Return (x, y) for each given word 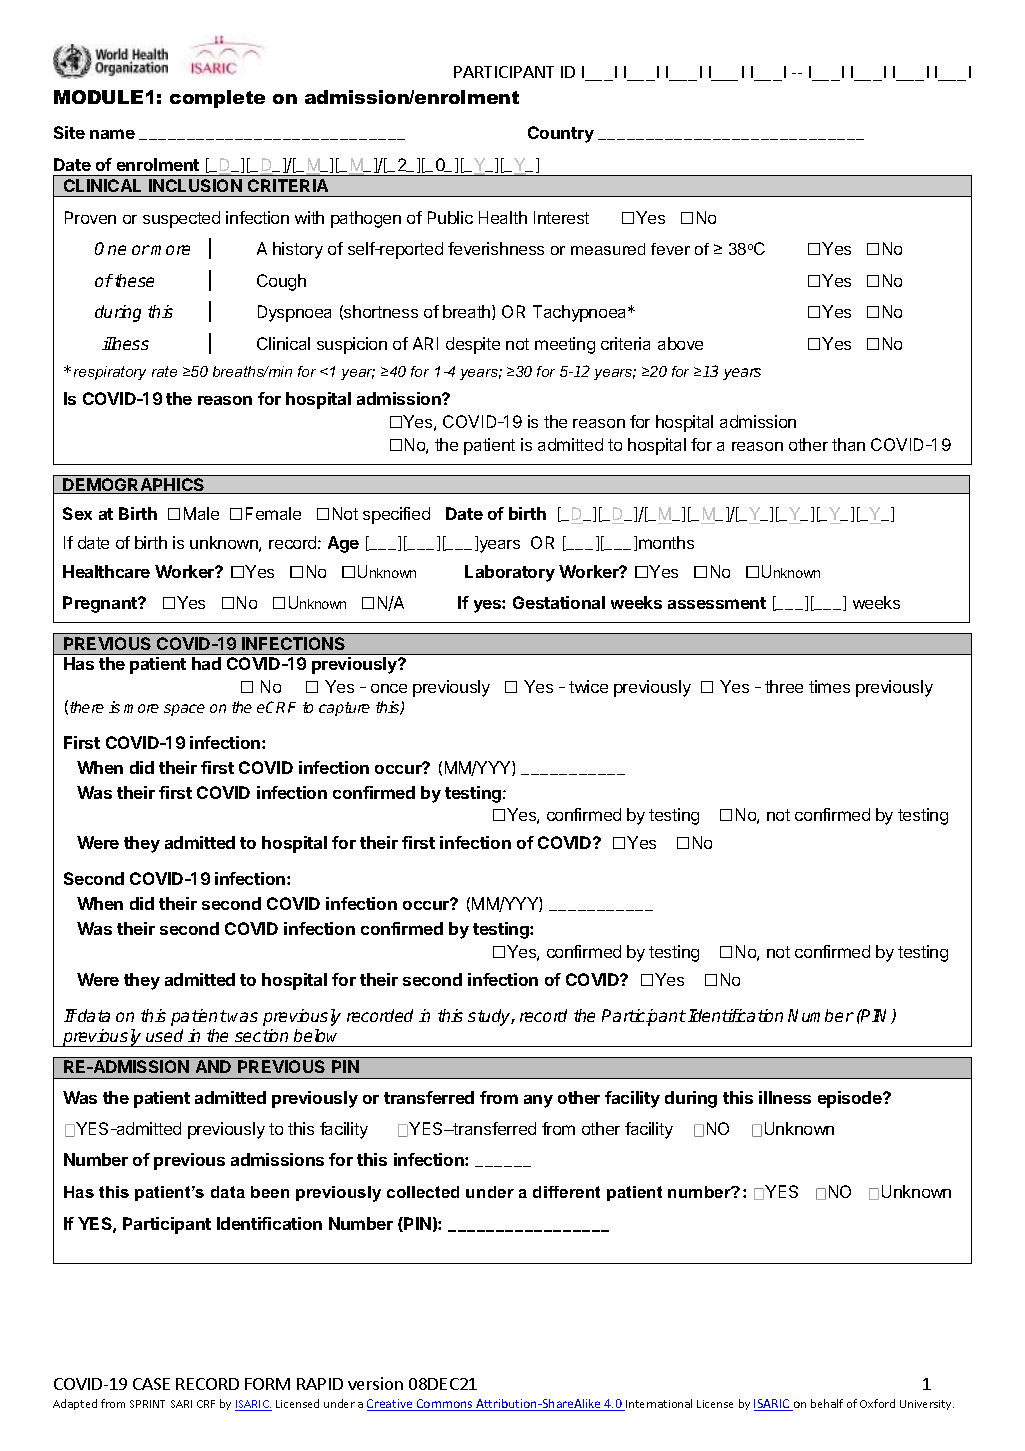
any (538, 1101)
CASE (151, 1384)
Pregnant (101, 604)
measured (608, 249)
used (164, 1035)
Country (561, 134)
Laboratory (510, 573)
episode (851, 1099)
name (112, 134)
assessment (717, 603)
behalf (827, 1403)
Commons (445, 1405)
